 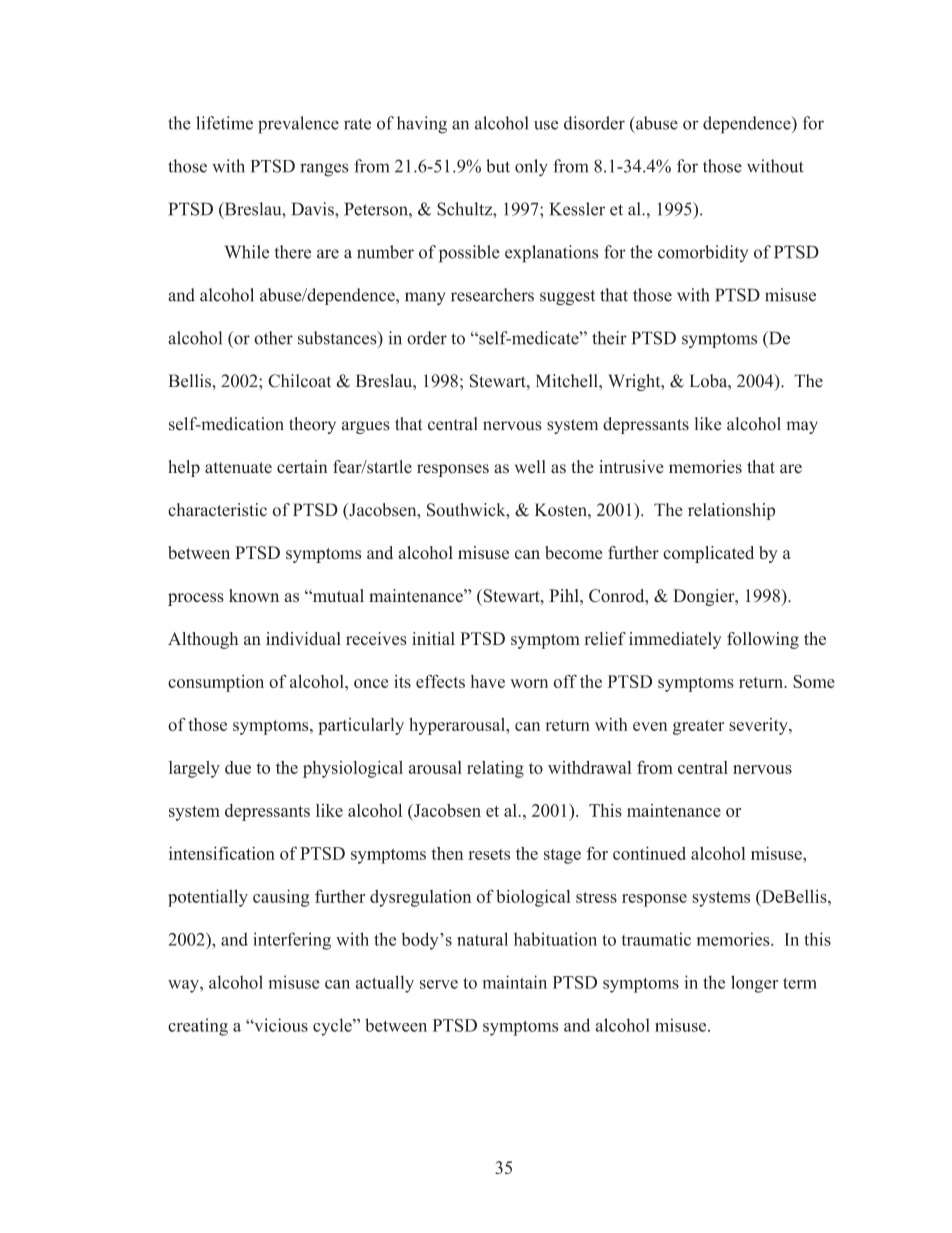 What do you see at coordinates (488, 681) in the screenshot?
I see `have` at bounding box center [488, 681].
